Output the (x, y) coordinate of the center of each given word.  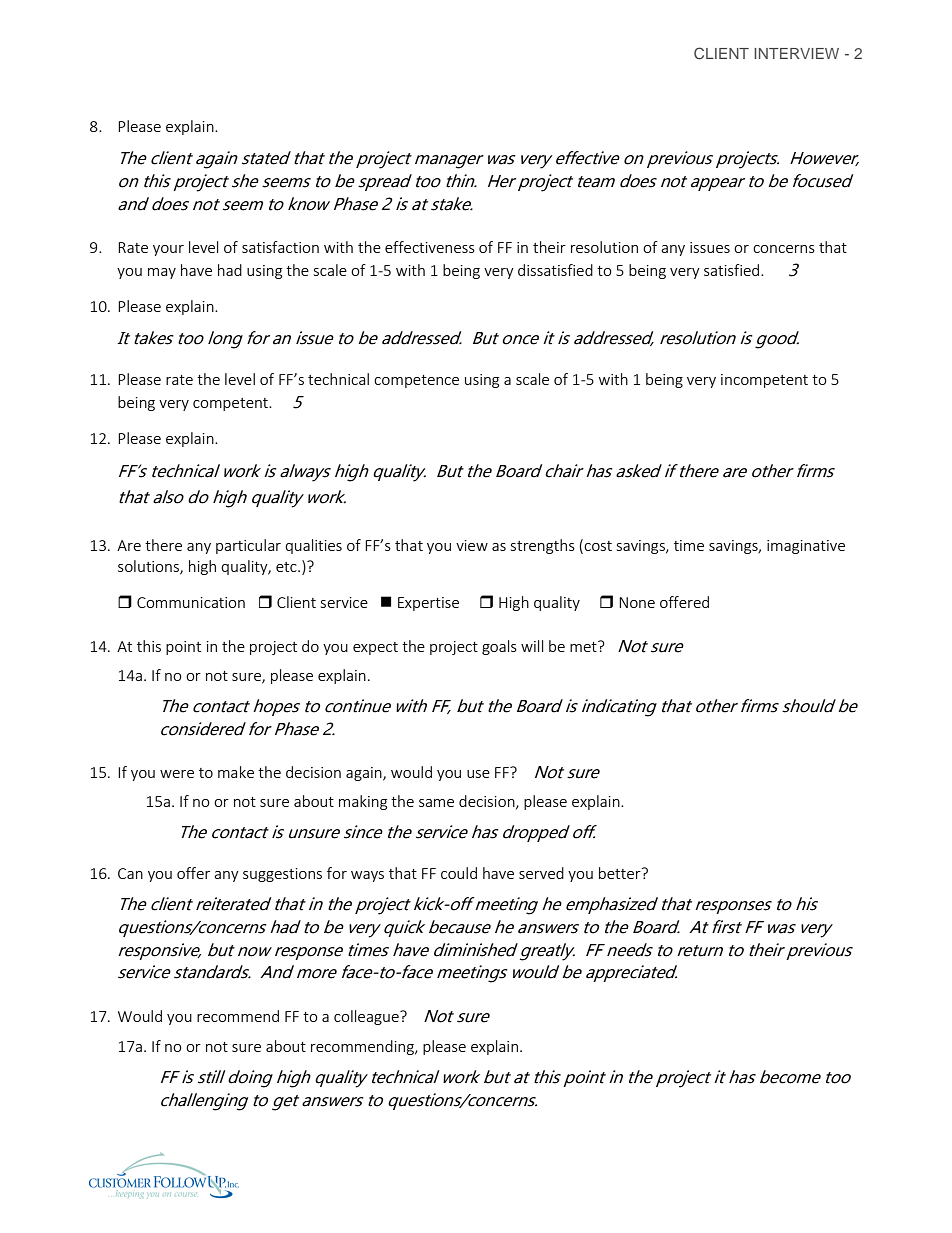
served (541, 873)
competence (416, 381)
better (621, 873)
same (436, 803)
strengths (543, 546)
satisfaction (280, 247)
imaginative (806, 547)
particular (248, 546)
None (637, 602)
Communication (191, 602)
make (236, 772)
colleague (367, 1017)
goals (499, 647)
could (459, 873)
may (162, 273)
